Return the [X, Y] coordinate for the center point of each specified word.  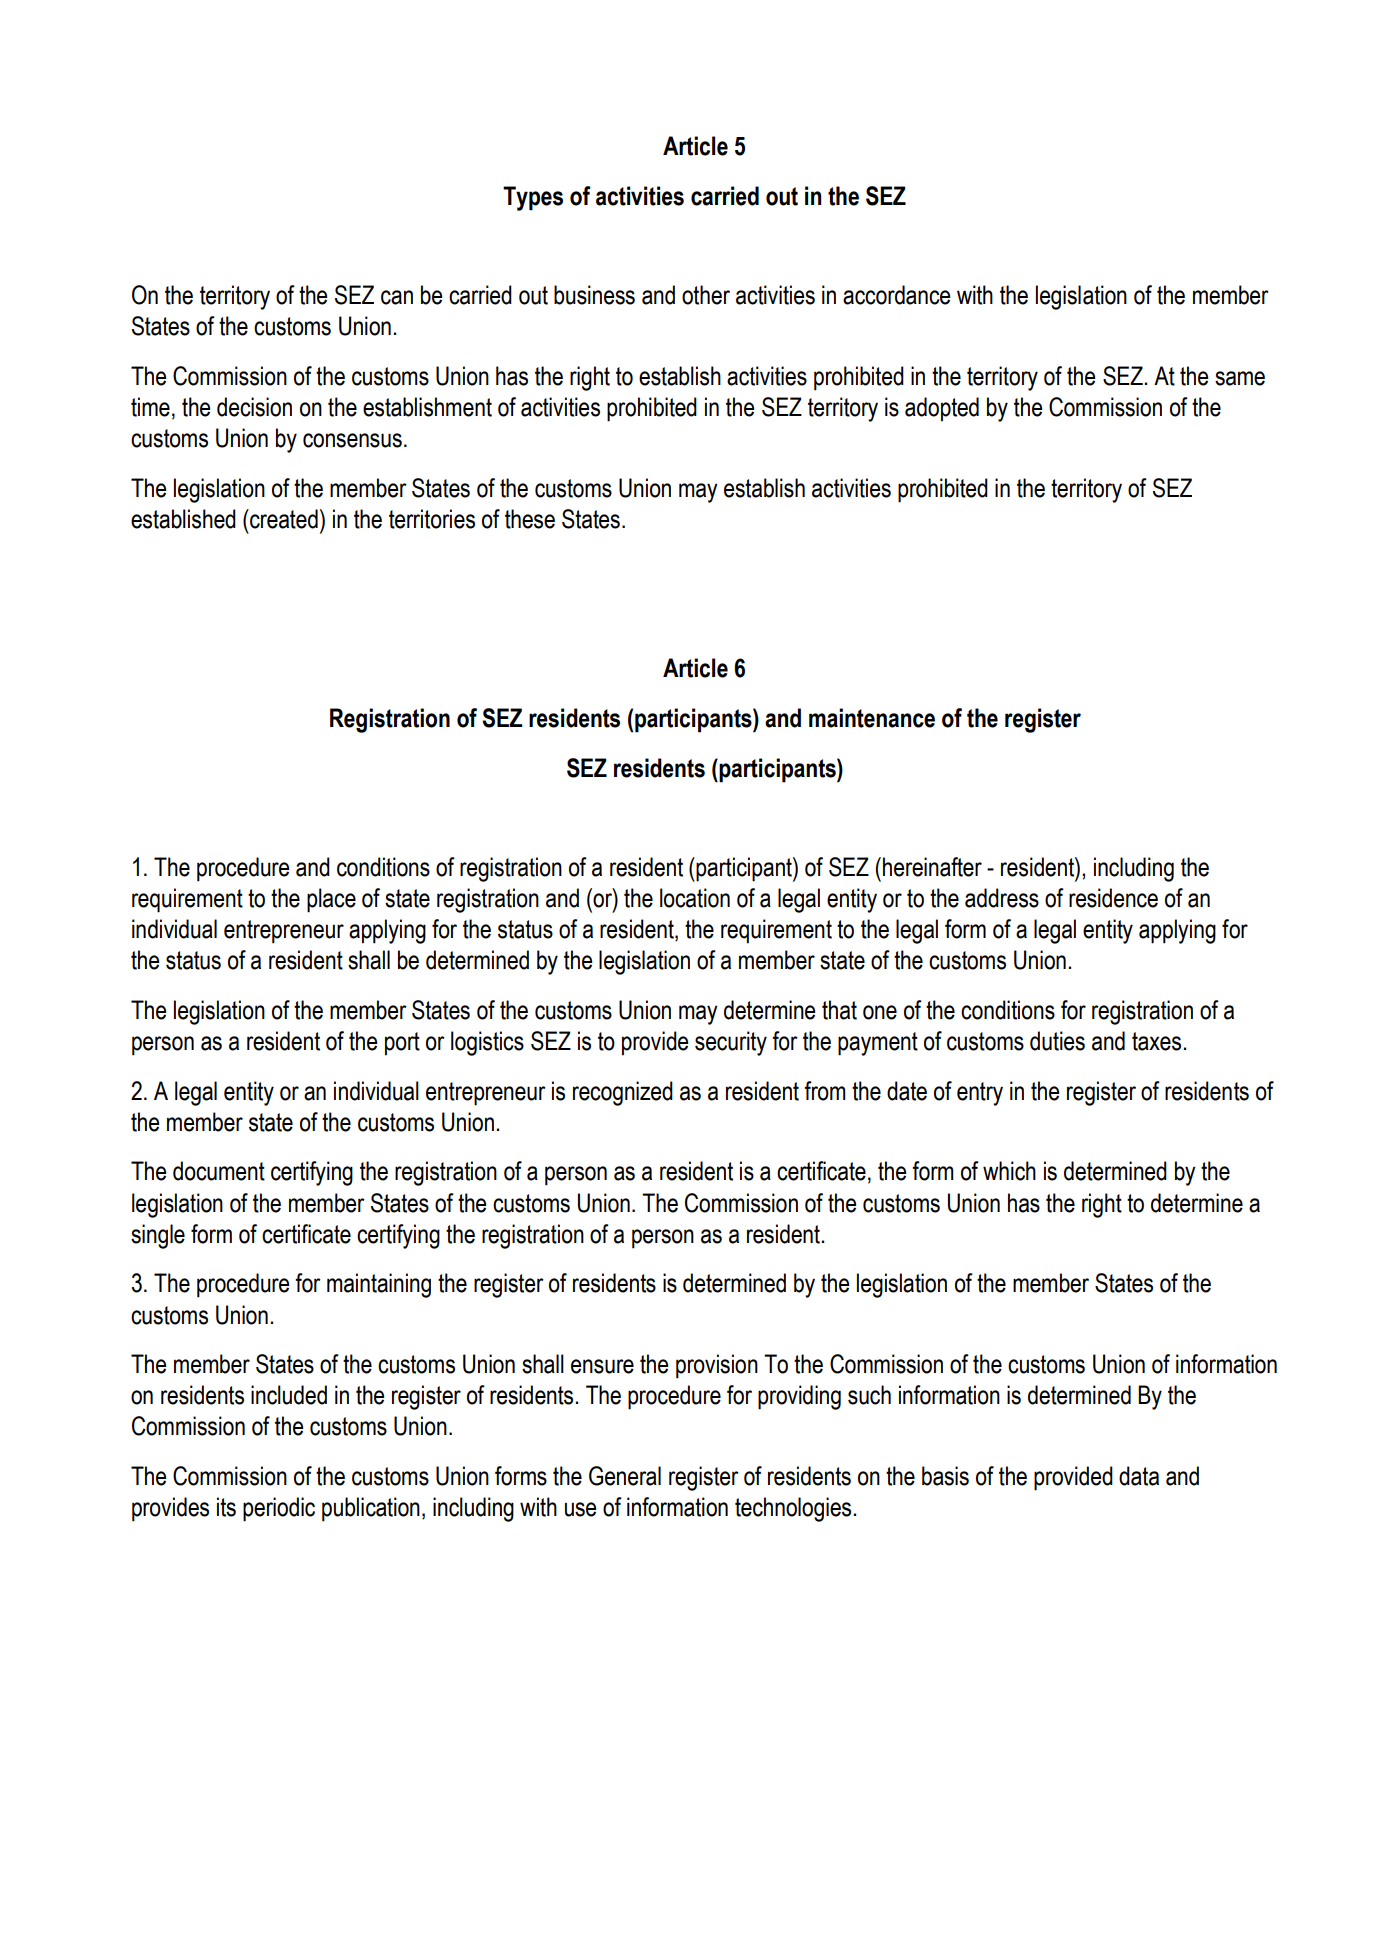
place [331, 900]
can [397, 297]
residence [1113, 898]
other [706, 295]
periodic [279, 1509]
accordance [896, 295]
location [695, 898]
